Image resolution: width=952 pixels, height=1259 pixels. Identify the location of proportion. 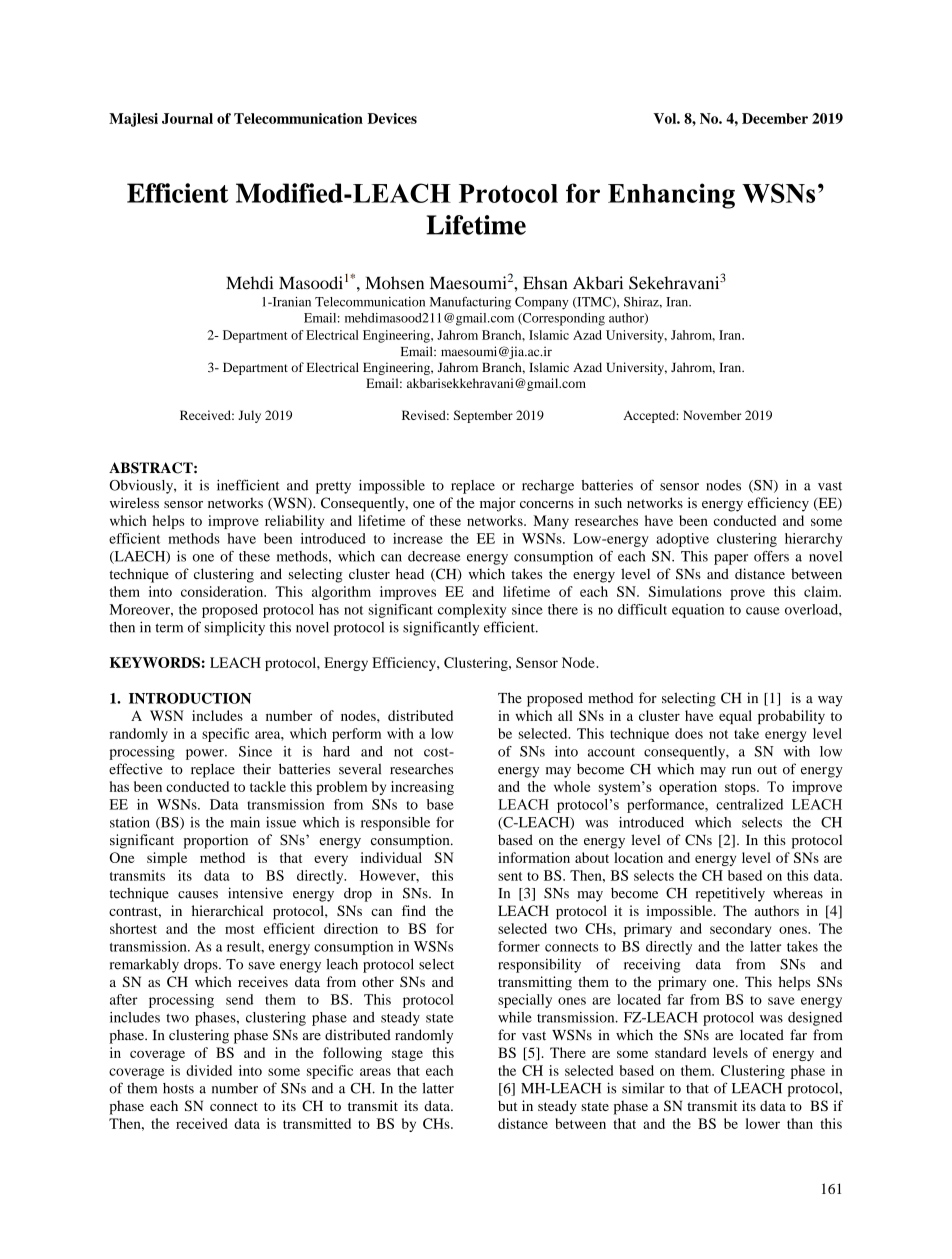
(215, 841).
